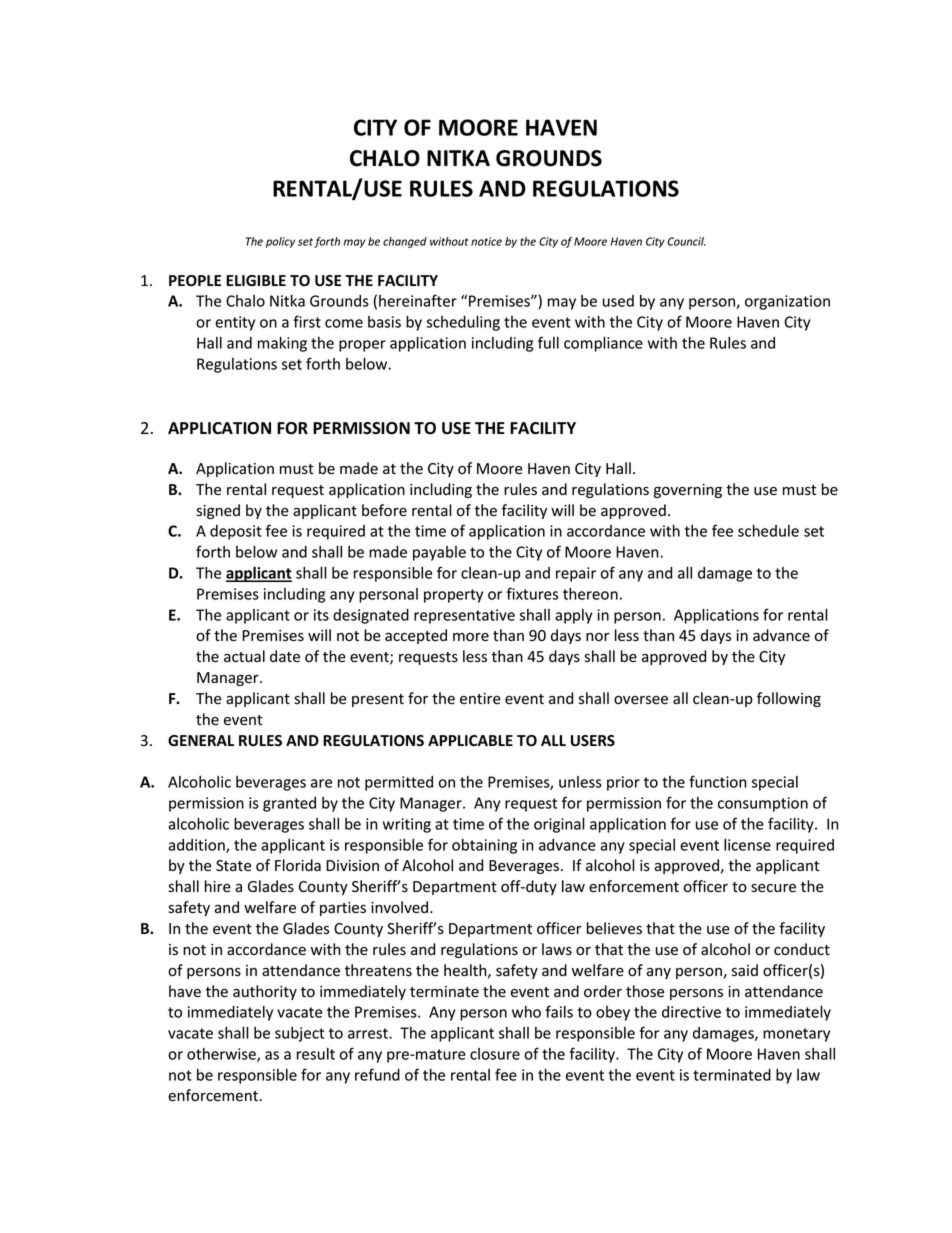 The height and width of the image is (1233, 952). Describe the element at coordinates (486, 241) in the image. I see `notice` at that location.
